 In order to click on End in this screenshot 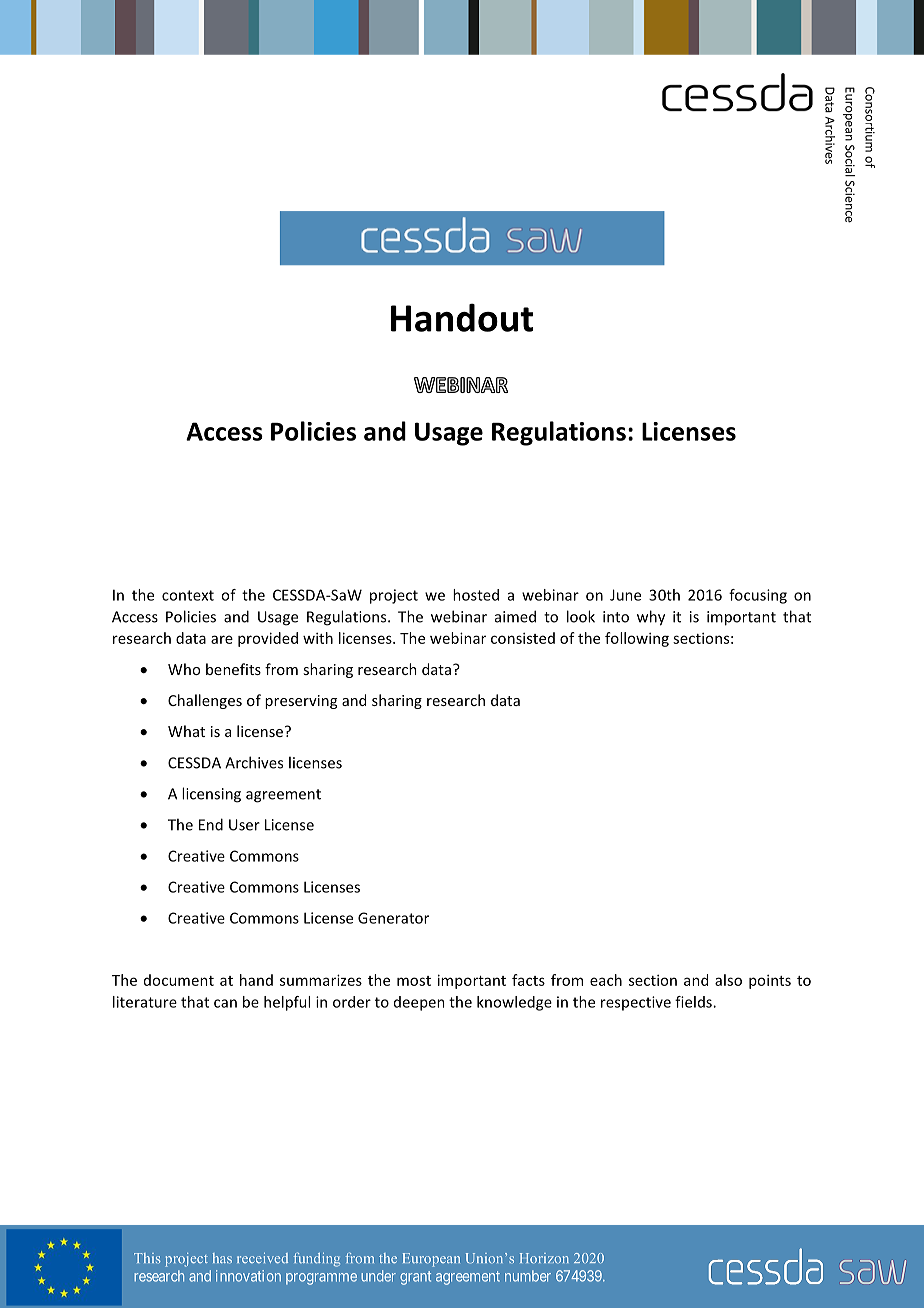, I will do `click(211, 824)`.
